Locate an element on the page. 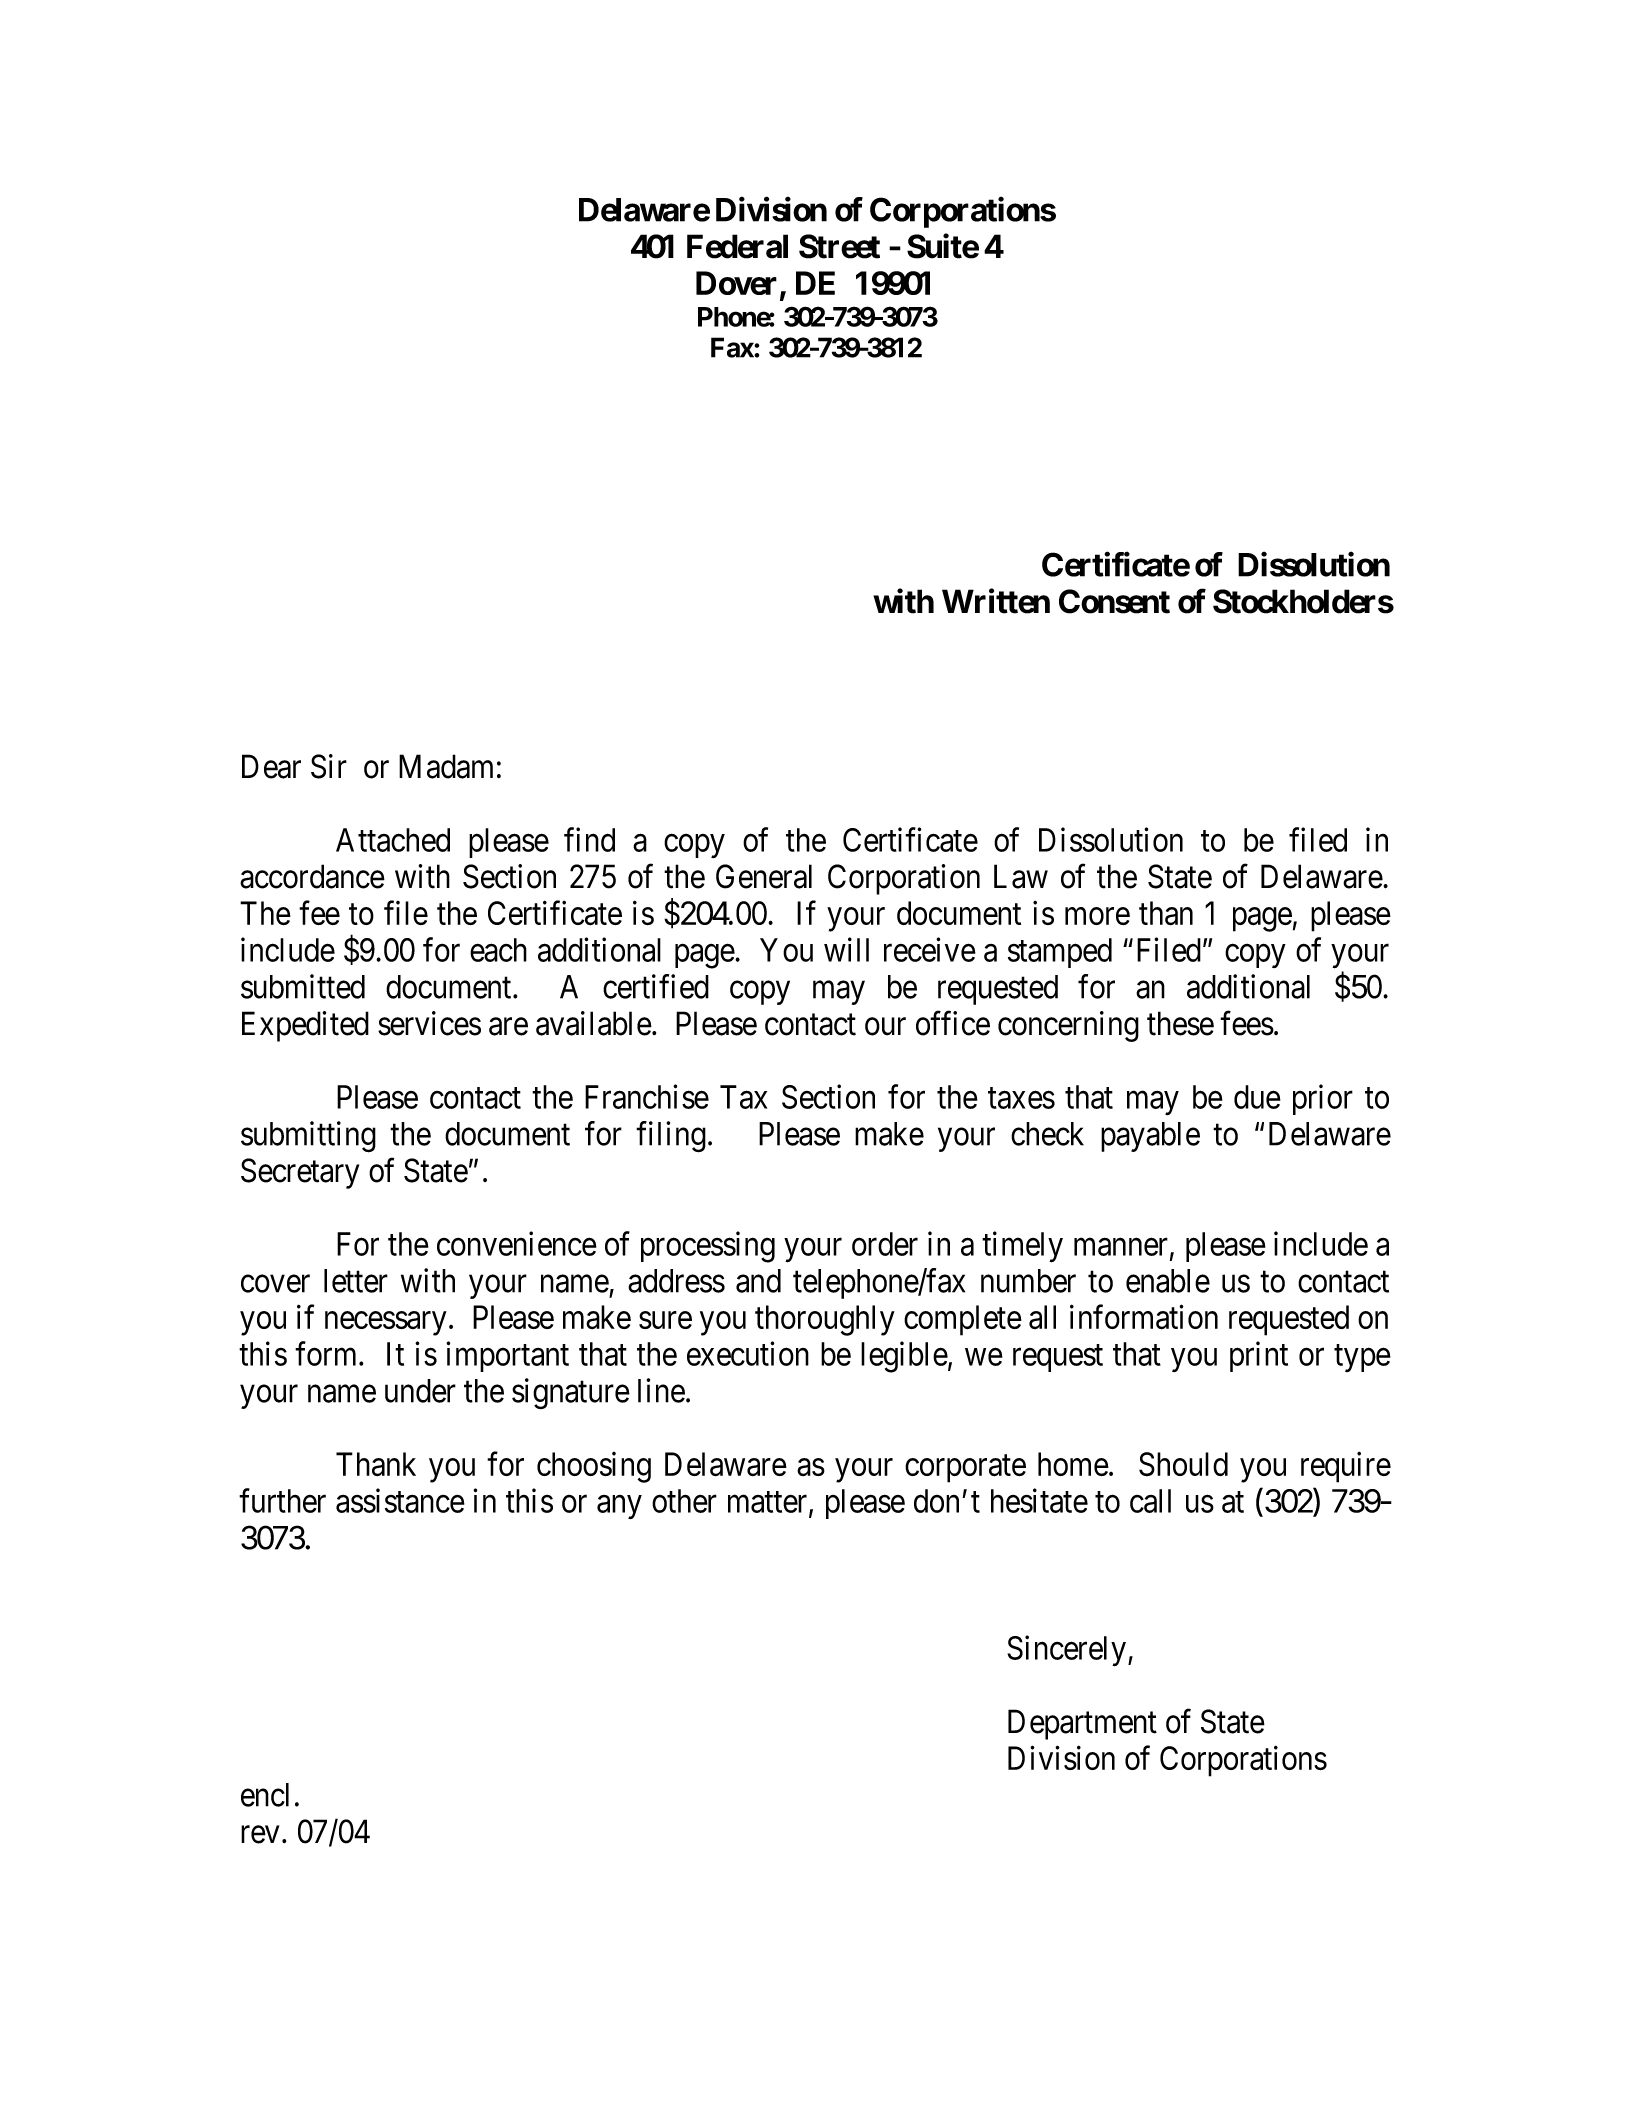 The image size is (1629, 2108). Consent is located at coordinates (1114, 601).
